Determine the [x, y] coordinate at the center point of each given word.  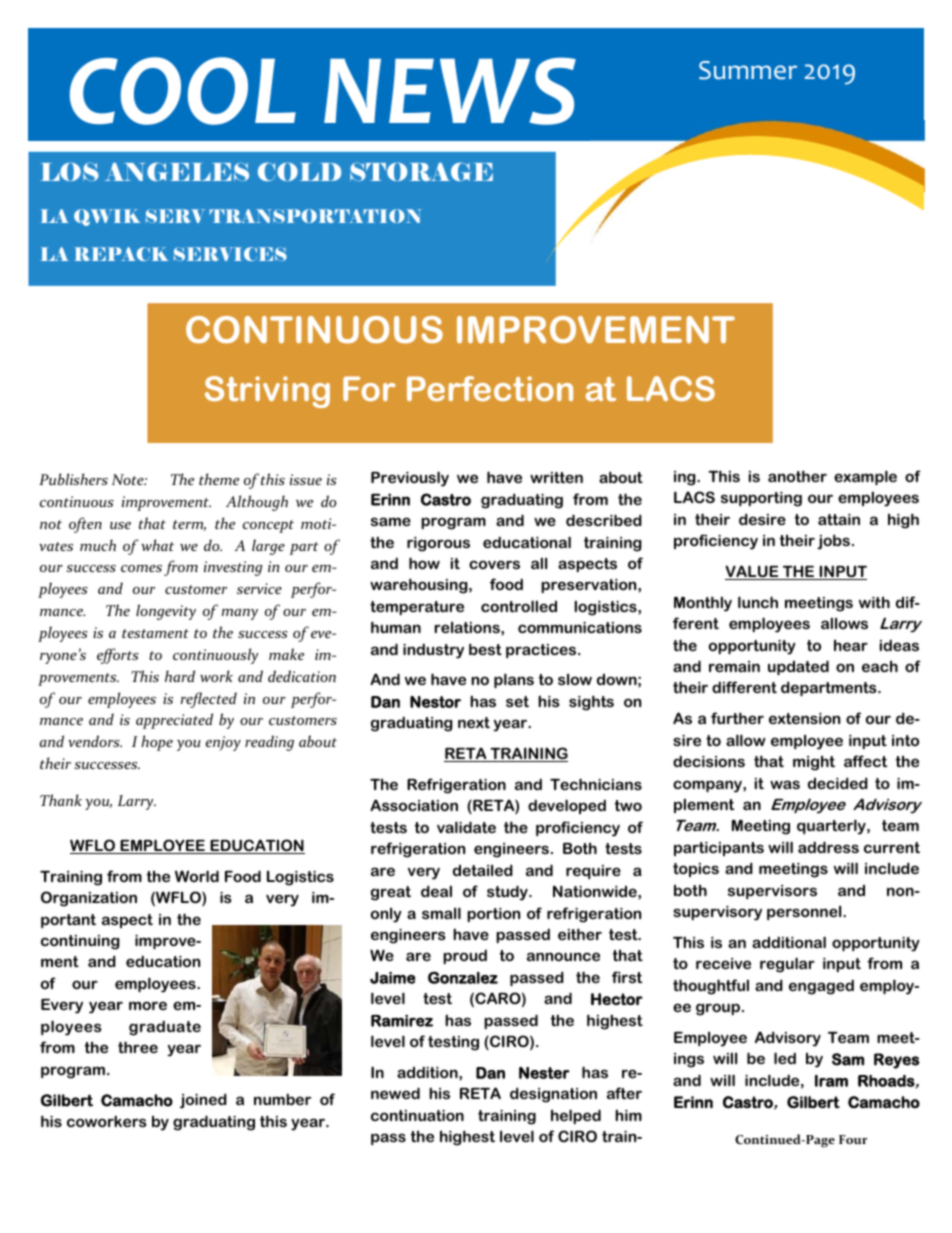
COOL [183, 91]
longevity [166, 612]
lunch [758, 602]
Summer [748, 70]
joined [203, 1101]
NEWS [450, 91]
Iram [831, 1081]
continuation [417, 1115]
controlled [519, 606]
